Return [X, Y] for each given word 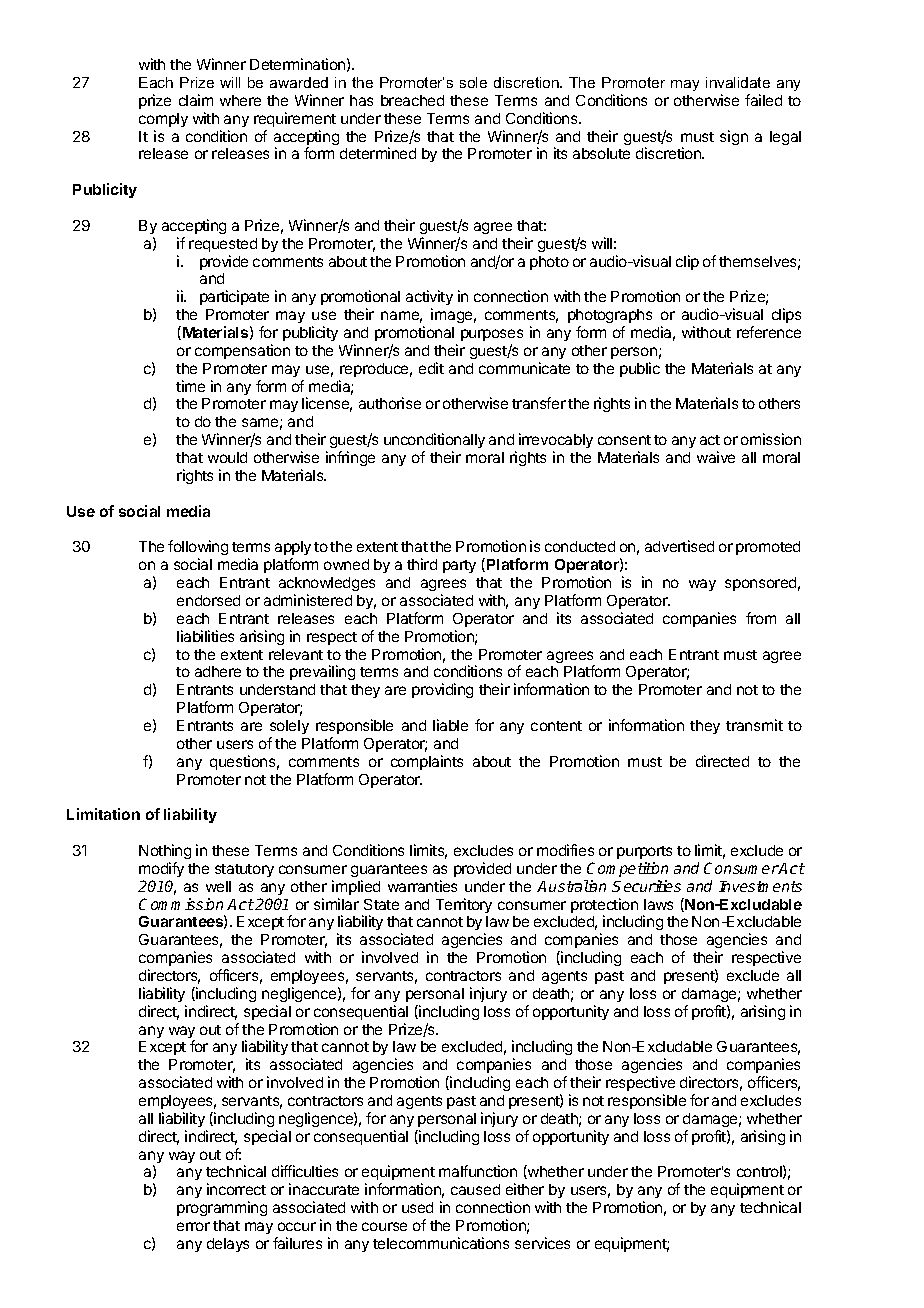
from [761, 618]
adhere [218, 671]
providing [442, 690]
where [240, 100]
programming [222, 1208]
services [542, 1243]
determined [378, 153]
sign [734, 137]
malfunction [478, 1171]
